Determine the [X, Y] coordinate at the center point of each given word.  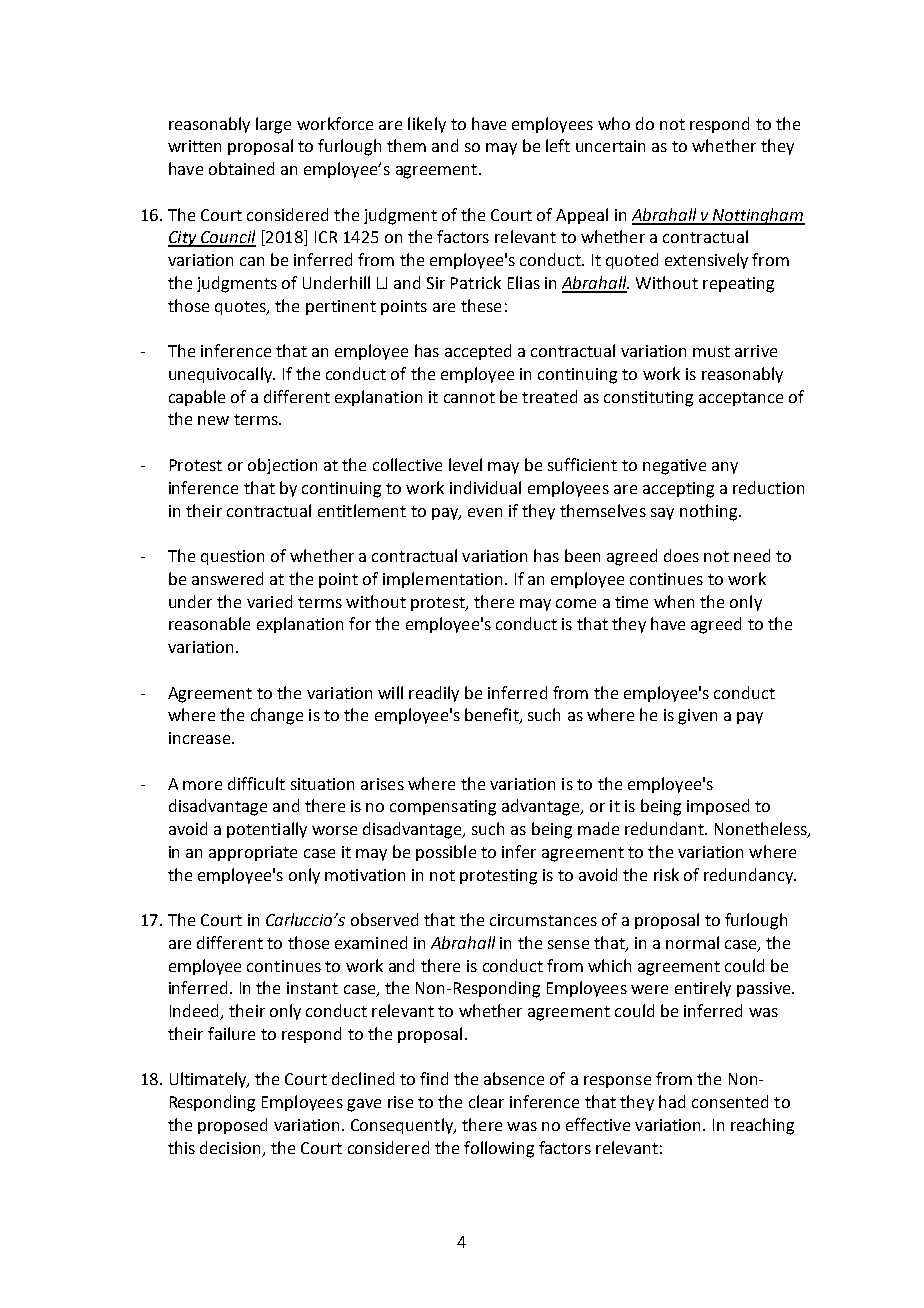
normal [692, 942]
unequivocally [222, 375]
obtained [241, 168]
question [232, 557]
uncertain [610, 146]
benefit [493, 716]
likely [427, 125]
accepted [478, 352]
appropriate [253, 853]
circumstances [543, 920]
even [485, 512]
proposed [232, 1126]
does [681, 555]
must [711, 351]
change [277, 716]
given [697, 717]
